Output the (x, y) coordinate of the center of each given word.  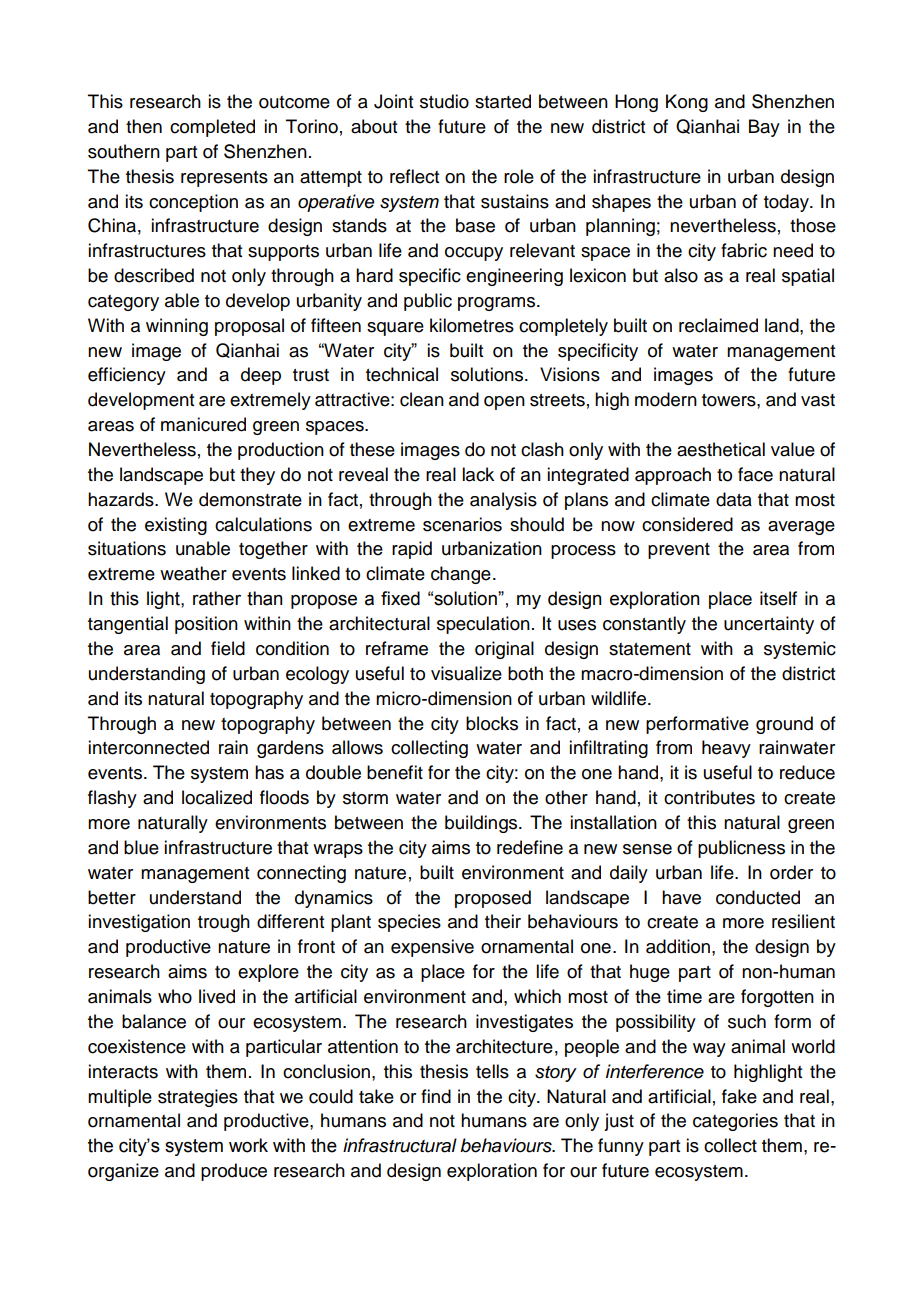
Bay (764, 128)
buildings (482, 824)
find (436, 1096)
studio (444, 101)
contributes (709, 797)
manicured (203, 424)
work (248, 1145)
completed (212, 128)
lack (478, 474)
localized (217, 797)
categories (735, 1122)
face (755, 474)
